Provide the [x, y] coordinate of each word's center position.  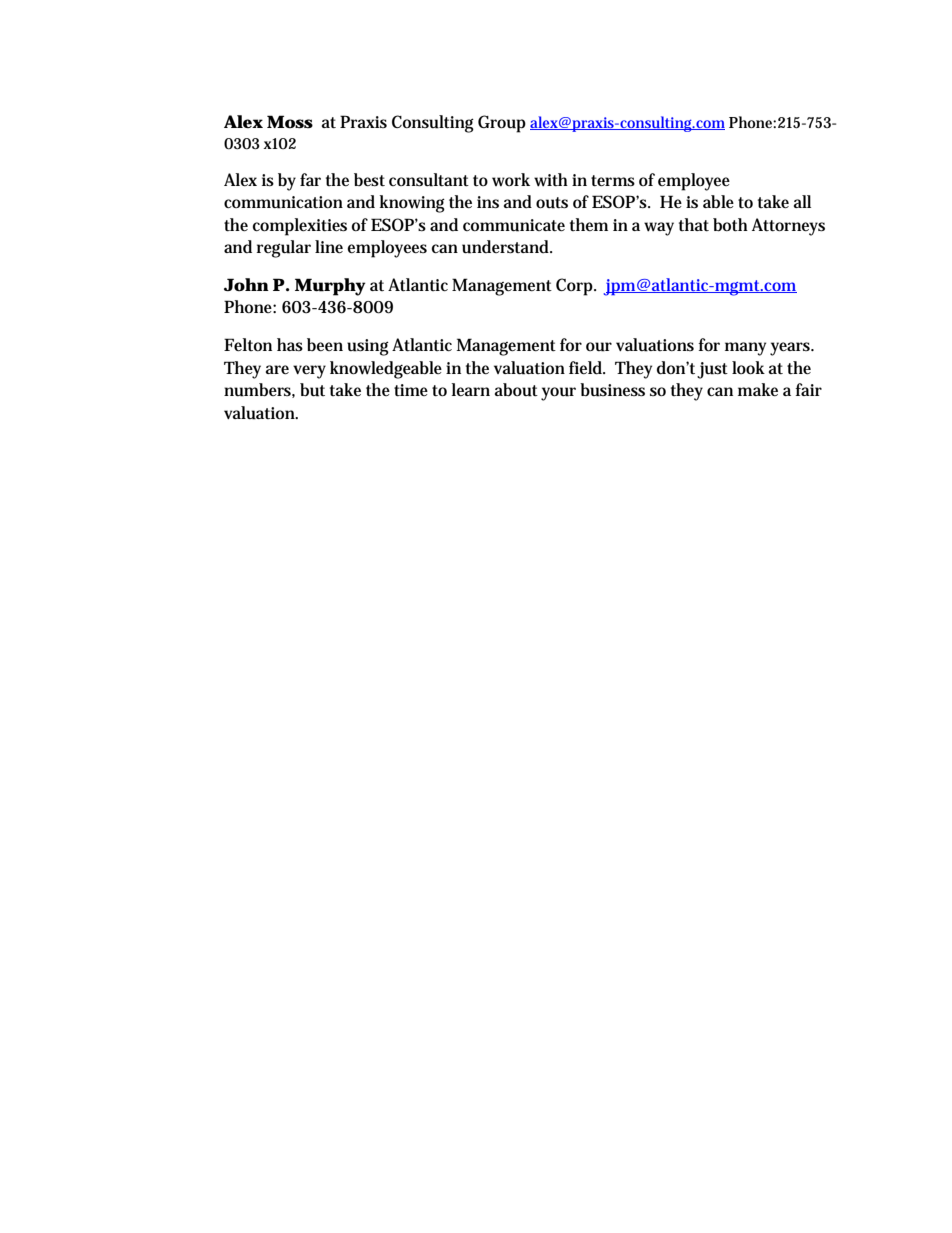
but [312, 390]
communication [283, 202]
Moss [290, 122]
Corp [575, 287]
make [758, 389]
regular [284, 249]
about [516, 390]
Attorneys [788, 227]
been [325, 344]
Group [502, 124]
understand [506, 247]
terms [613, 181]
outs [552, 203]
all [802, 201]
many [745, 349]
